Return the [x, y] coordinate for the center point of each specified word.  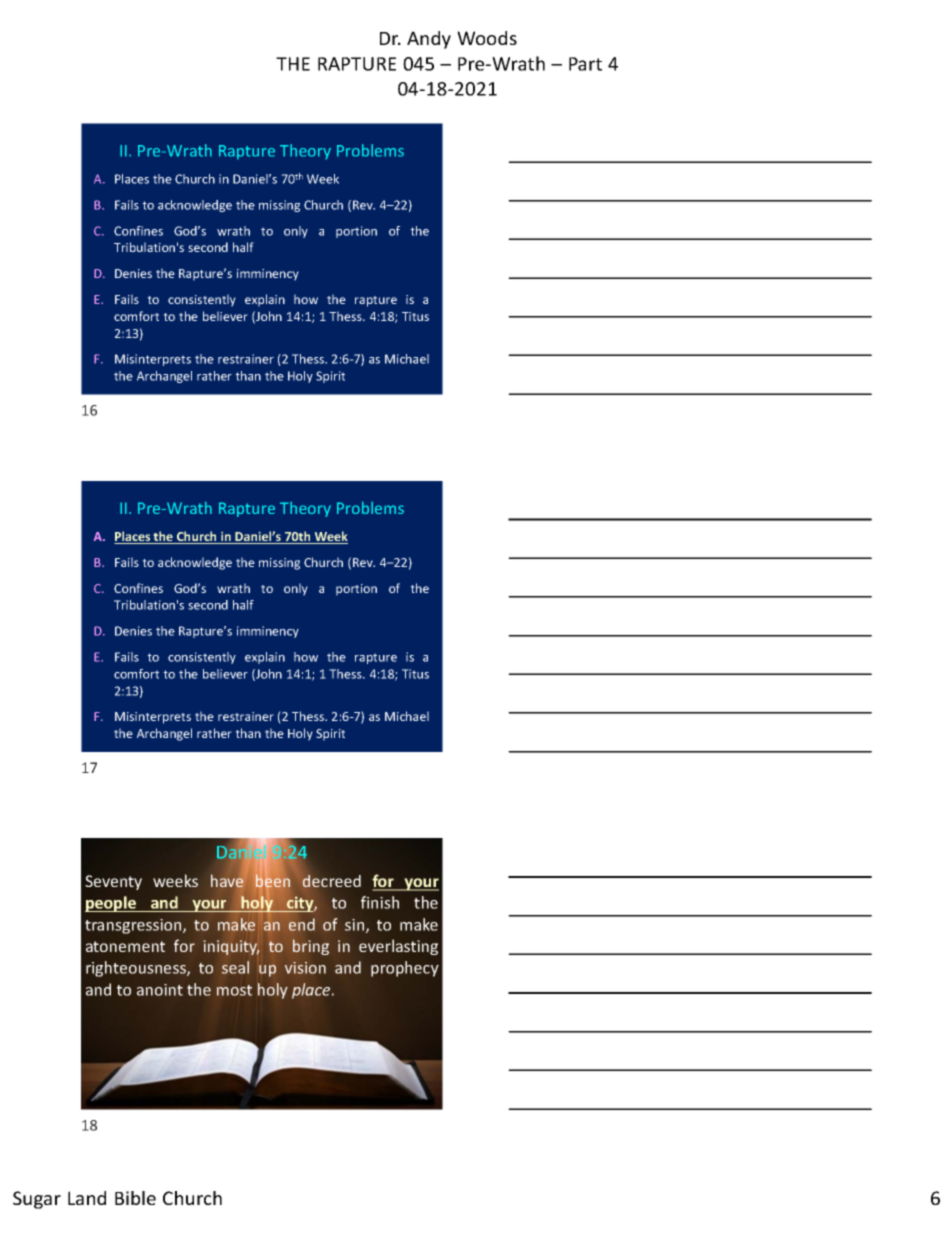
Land [87, 1198]
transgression [134, 926]
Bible [135, 1198]
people [112, 904]
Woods [487, 38]
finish [380, 902]
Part [585, 64]
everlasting [398, 947]
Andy [429, 40]
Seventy [113, 882]
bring [311, 947]
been [273, 880]
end [302, 924]
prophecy [405, 969]
